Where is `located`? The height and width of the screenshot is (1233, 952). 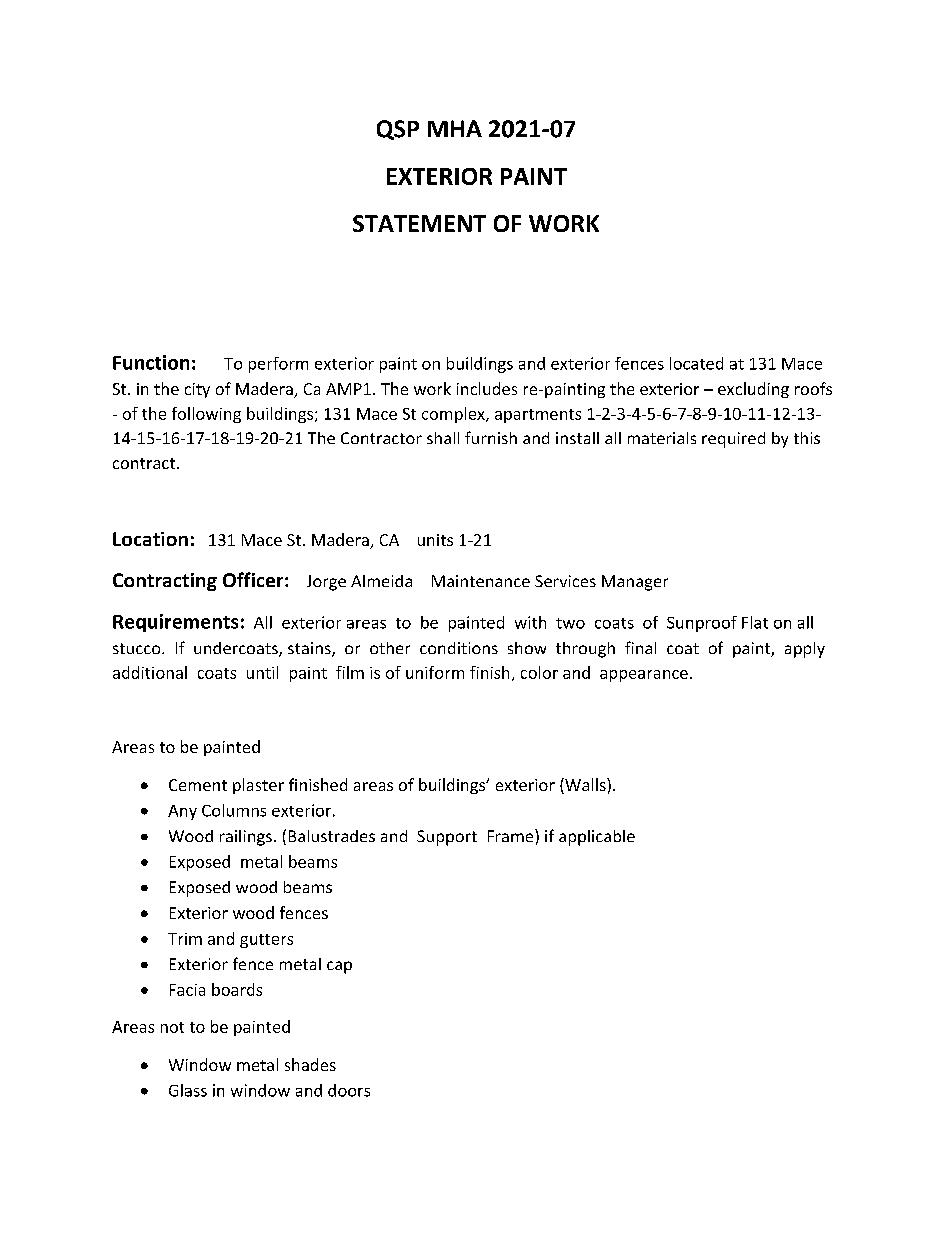
located is located at coordinates (696, 363).
